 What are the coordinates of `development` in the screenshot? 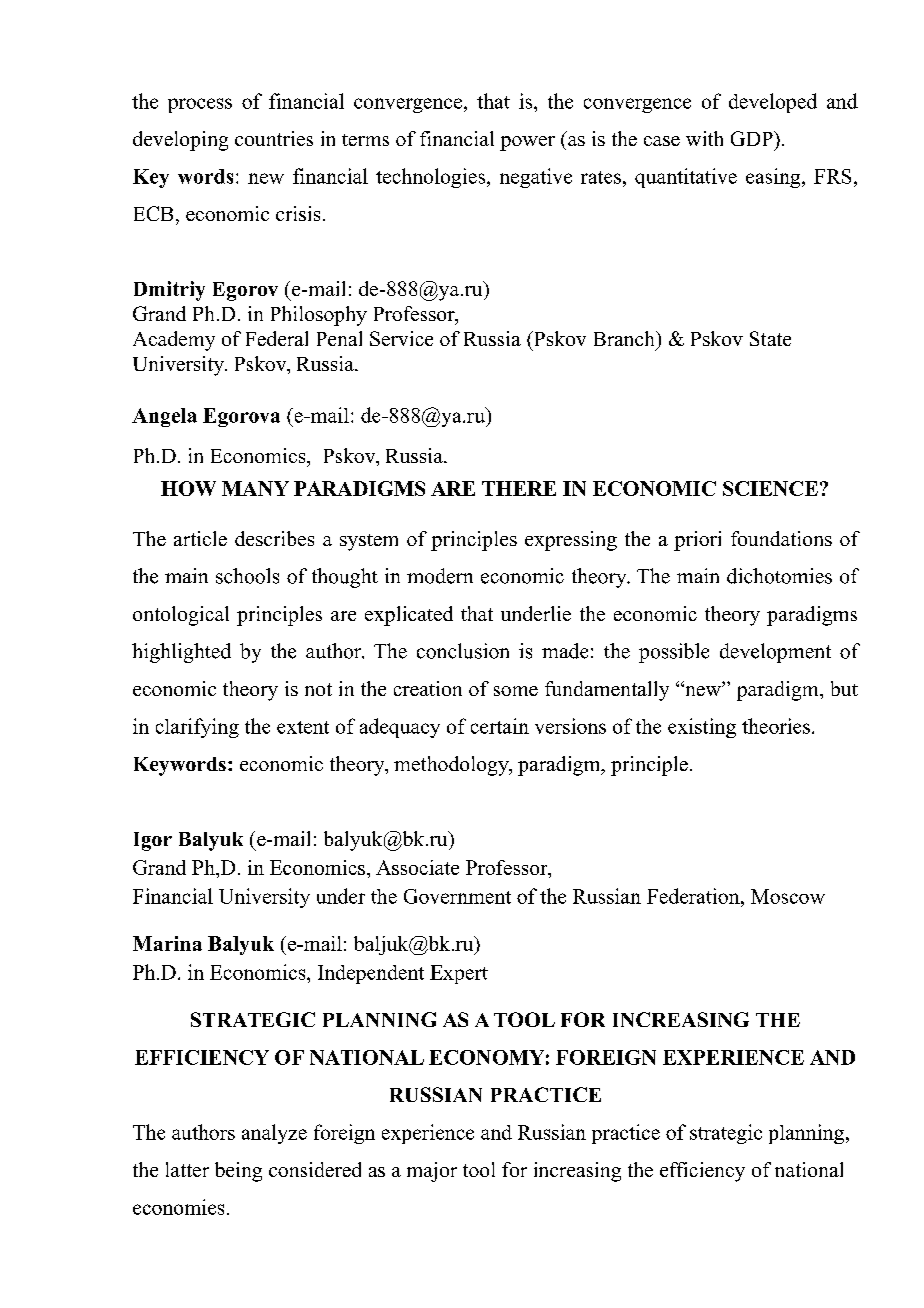 It's located at (775, 653).
